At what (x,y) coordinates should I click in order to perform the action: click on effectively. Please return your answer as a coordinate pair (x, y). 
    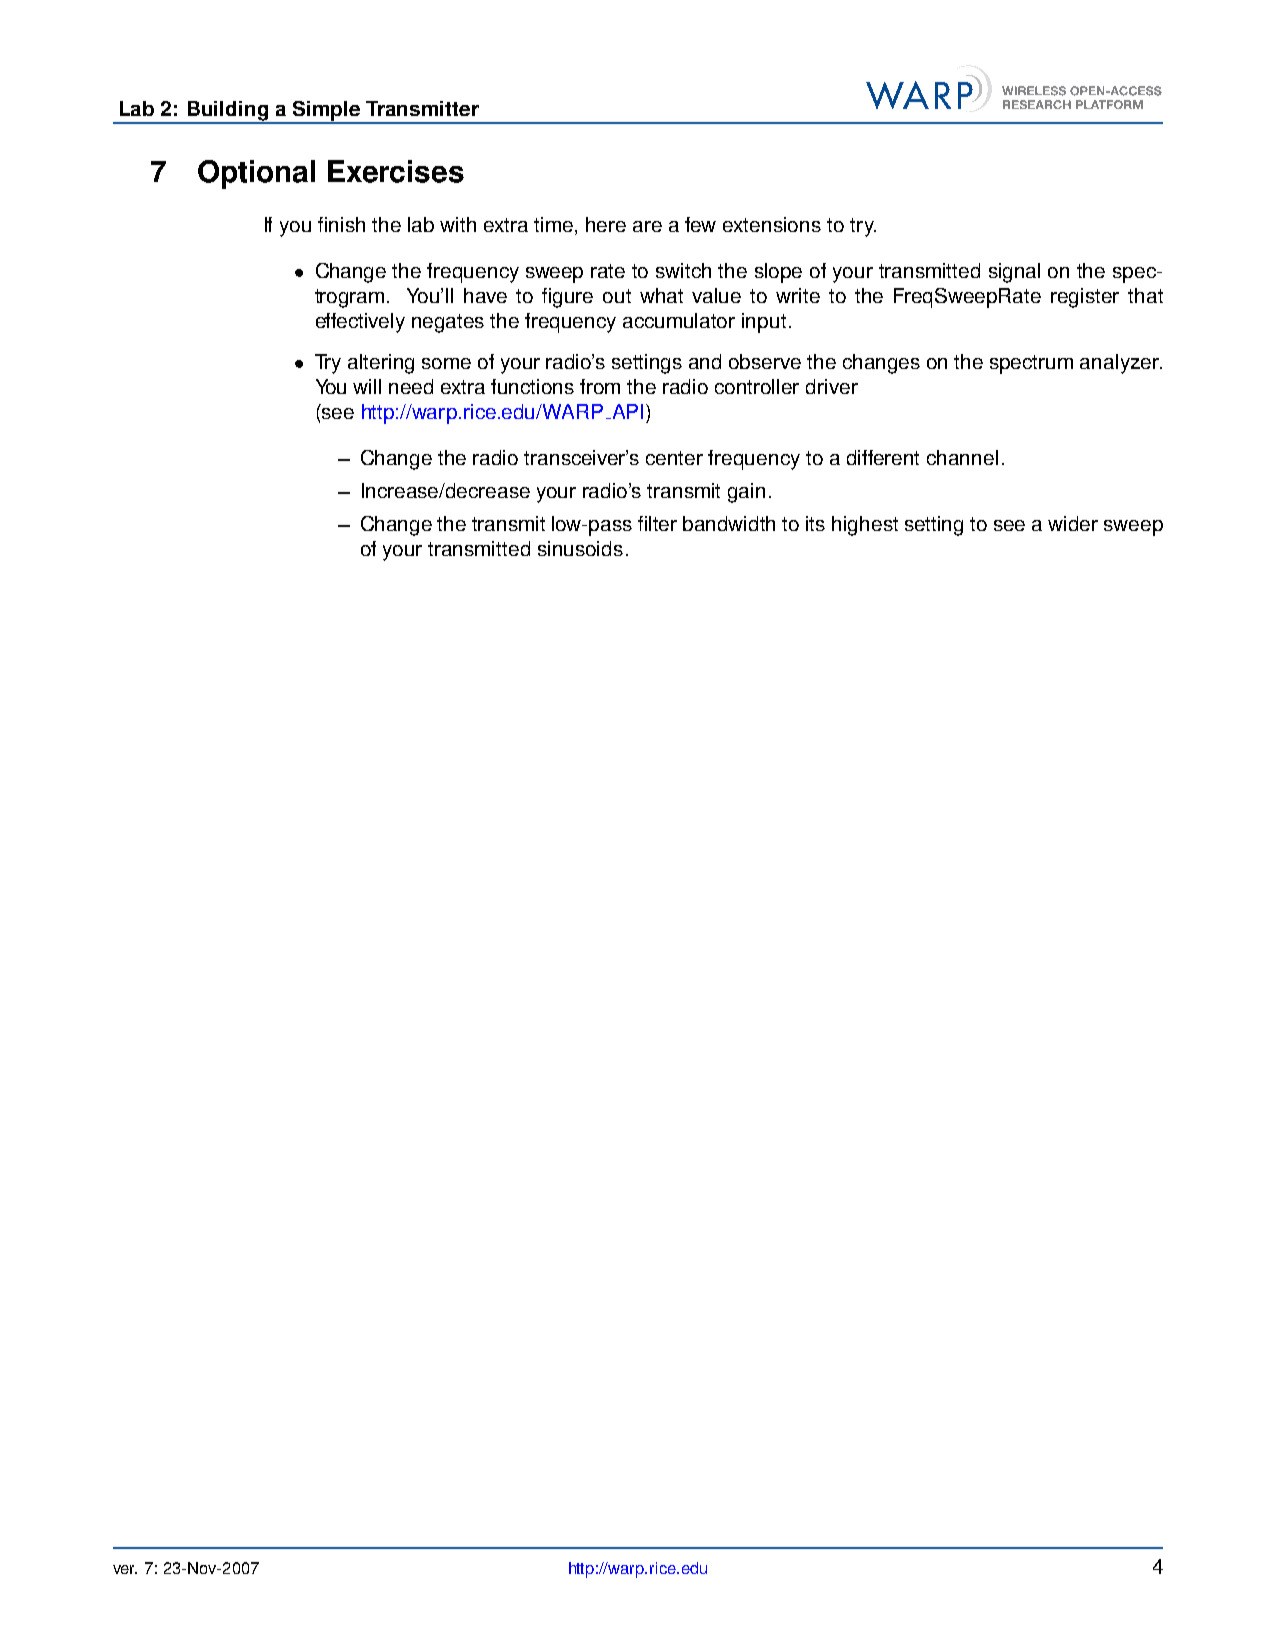
    Looking at the image, I should click on (360, 323).
